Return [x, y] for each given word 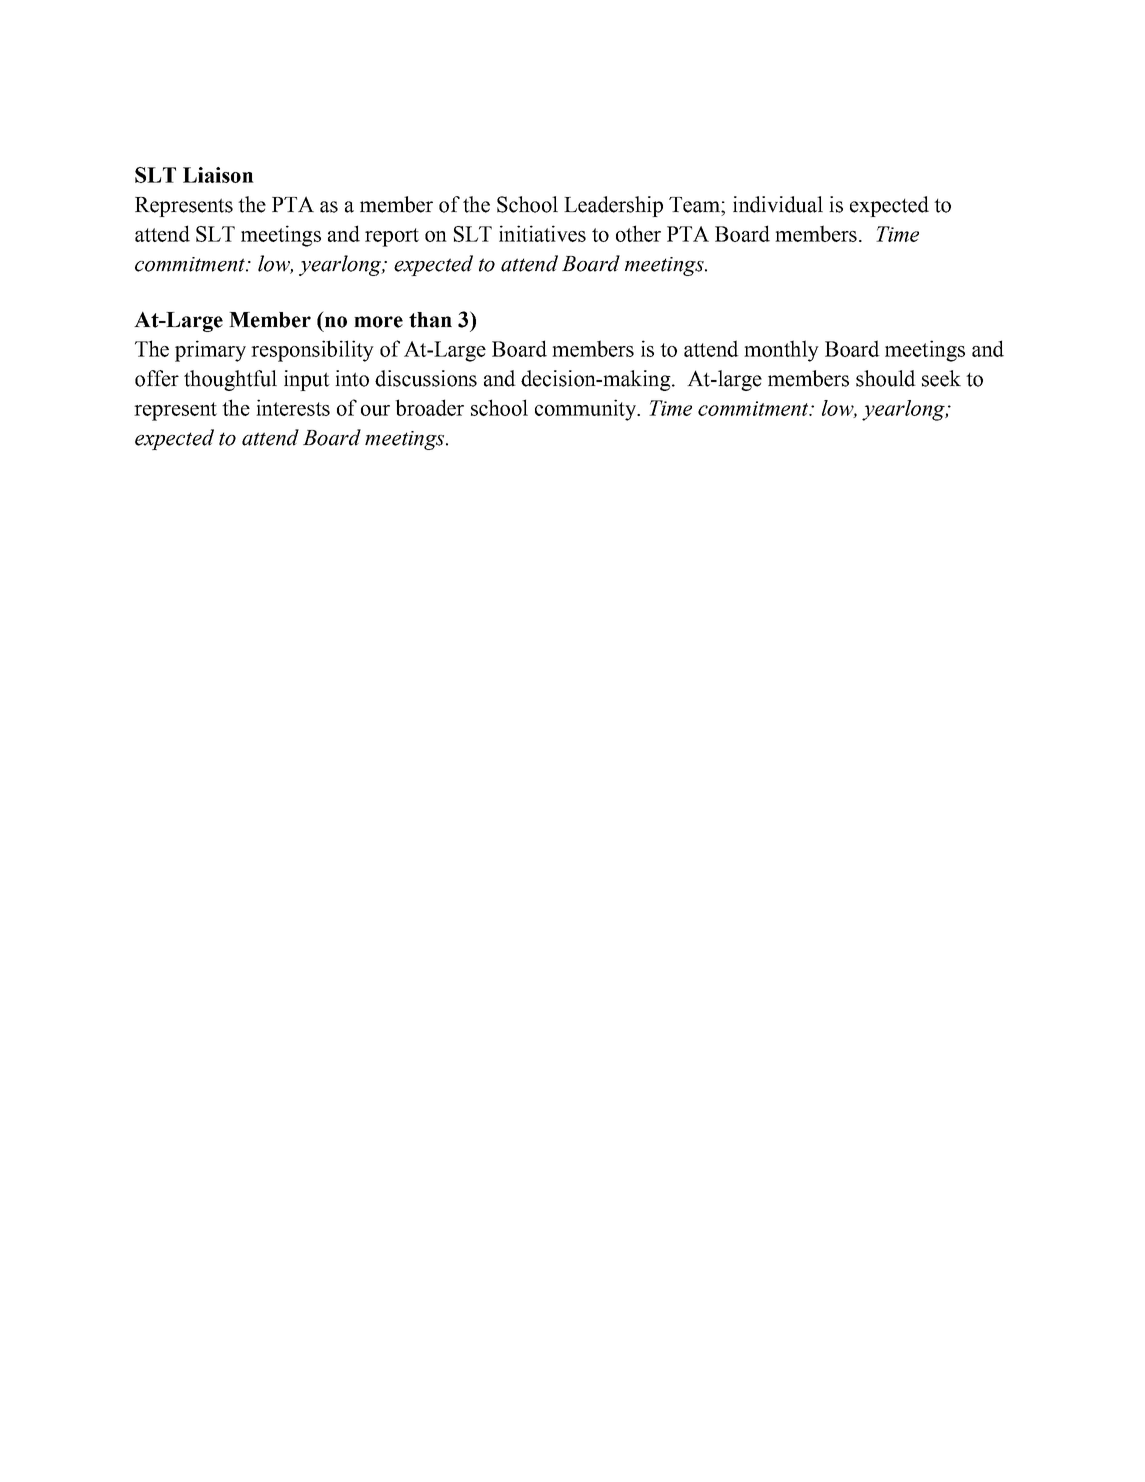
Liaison [218, 175]
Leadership [613, 206]
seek [941, 378]
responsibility [312, 351]
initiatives [542, 233]
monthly [781, 351]
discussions [426, 378]
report [392, 237]
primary [210, 351]
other [638, 233]
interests [293, 407]
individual [778, 204]
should [886, 378]
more [378, 322]
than [430, 320]
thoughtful [230, 380]
